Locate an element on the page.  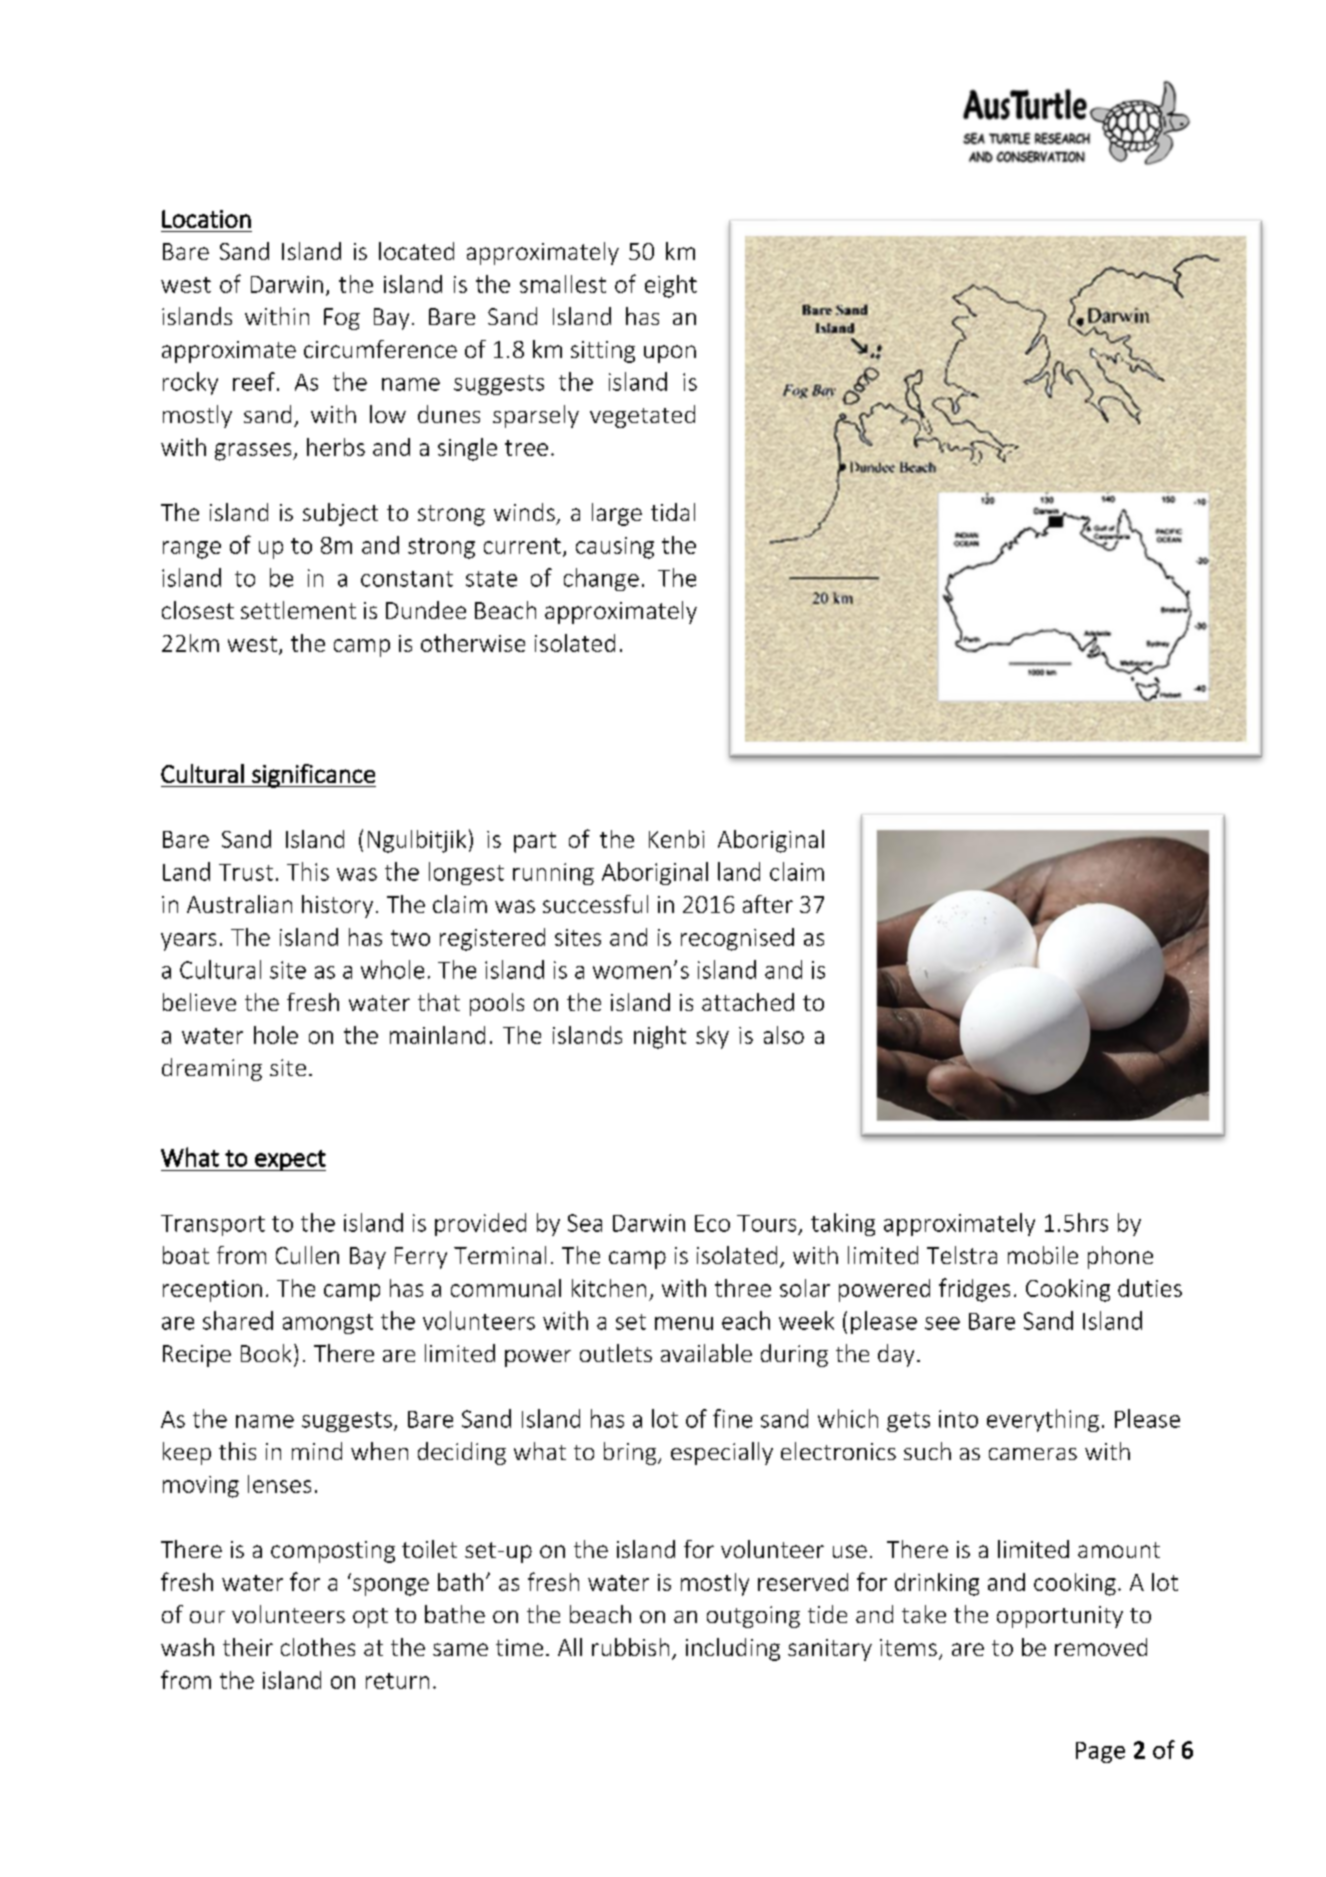
rubbish is located at coordinates (630, 1647).
